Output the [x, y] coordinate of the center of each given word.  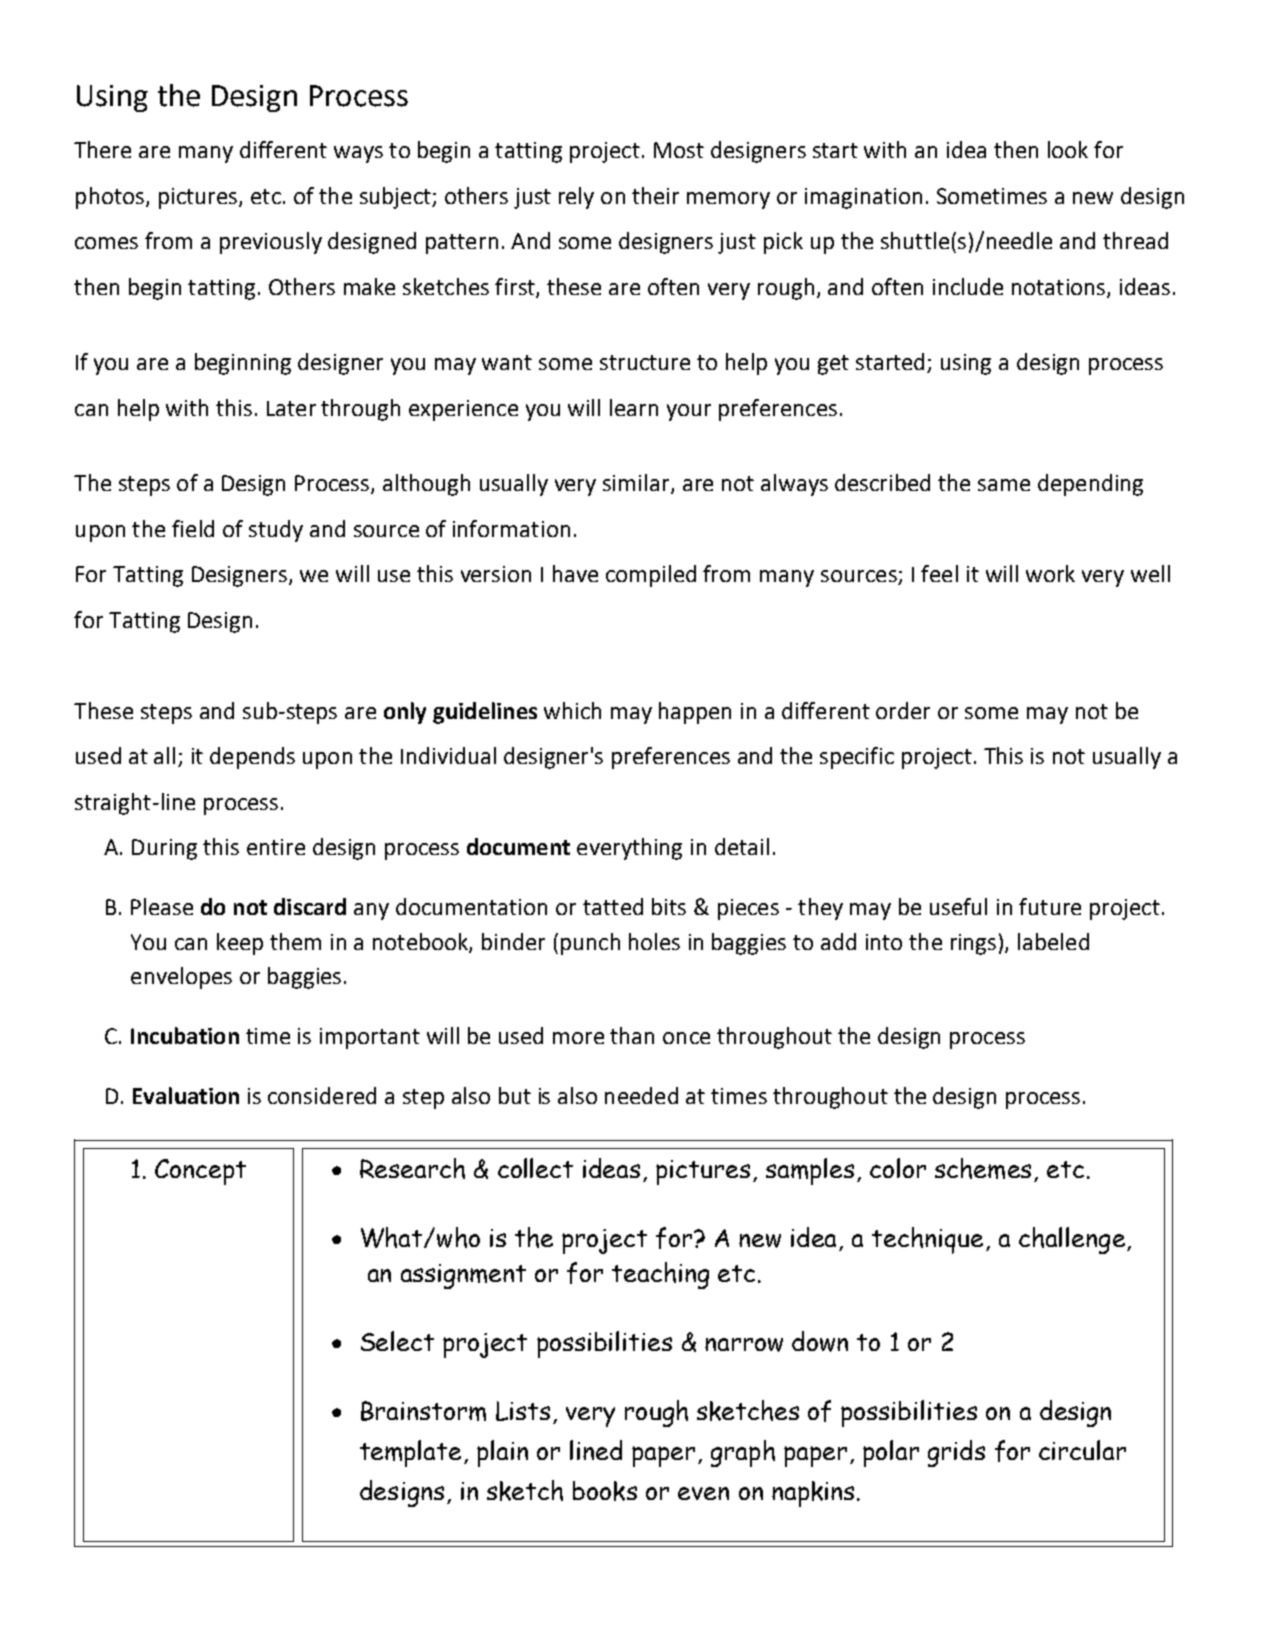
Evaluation [186, 1095]
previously [271, 243]
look [1068, 149]
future [1050, 906]
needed [641, 1095]
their [655, 195]
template [410, 1453]
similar [637, 484]
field [193, 528]
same [1004, 485]
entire [276, 847]
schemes [983, 1168]
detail [742, 846]
